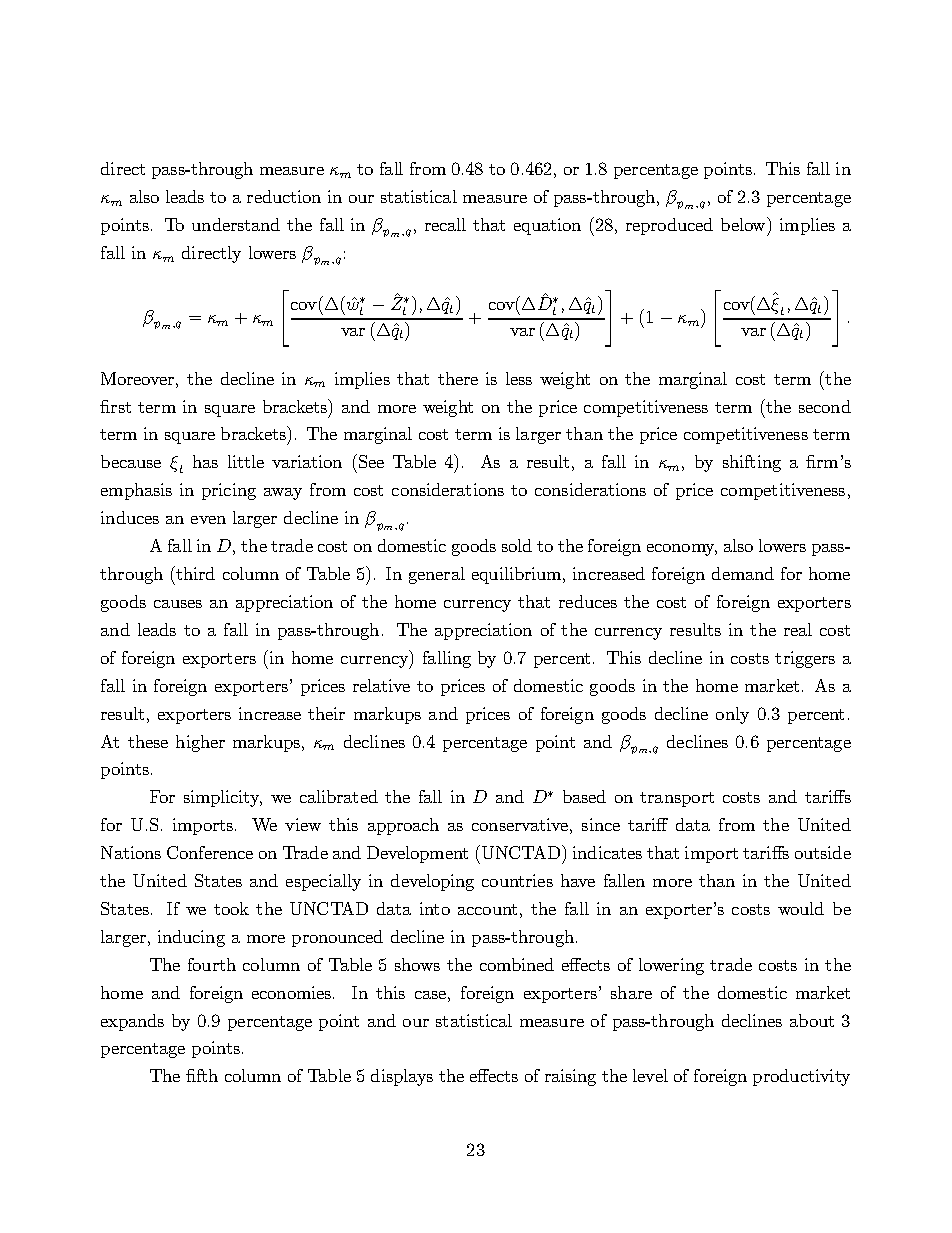 The image size is (952, 1233). I want to click on fifth, so click(202, 1075).
